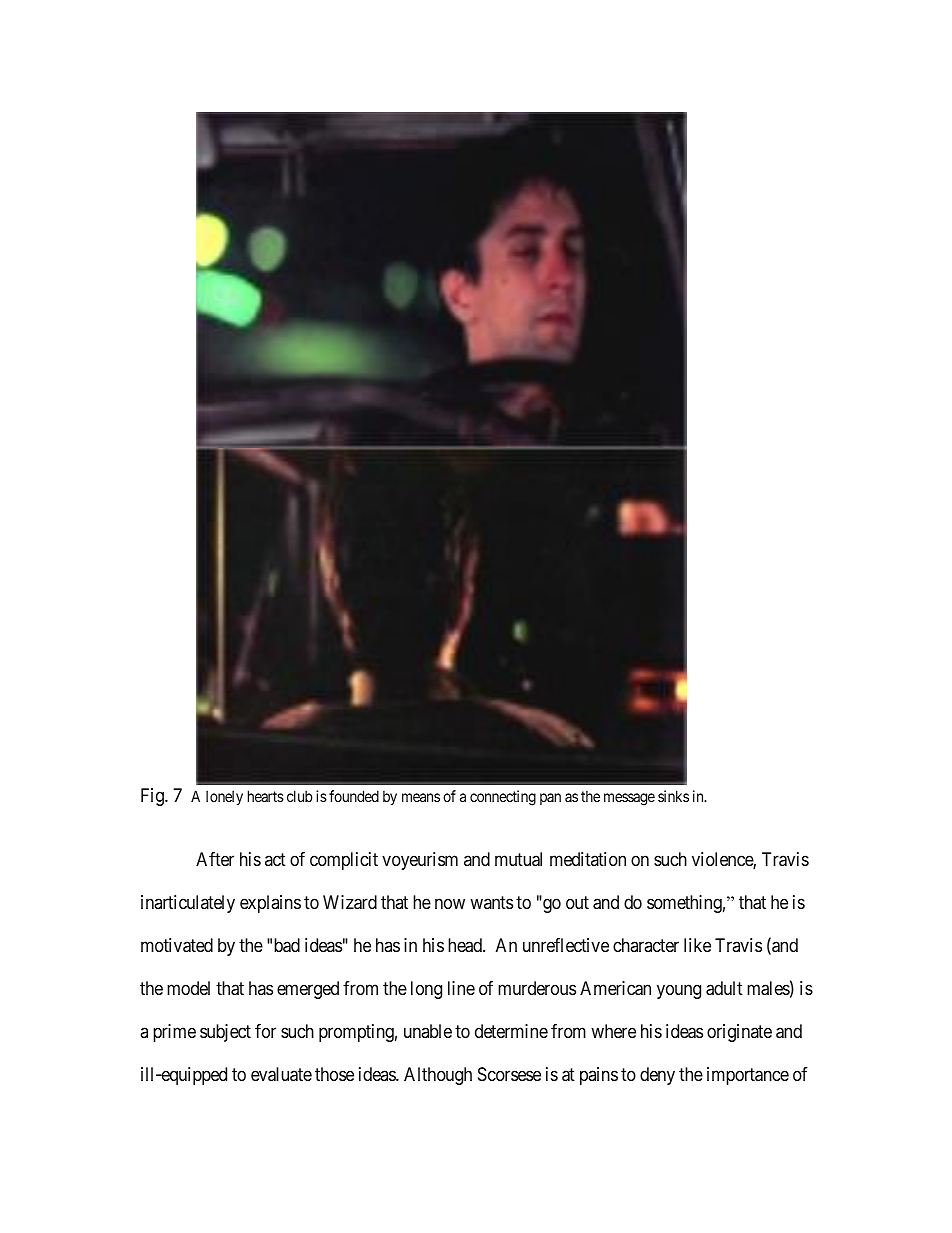 The width and height of the screenshot is (952, 1233). Describe the element at coordinates (421, 797) in the screenshot. I see `means` at that location.
